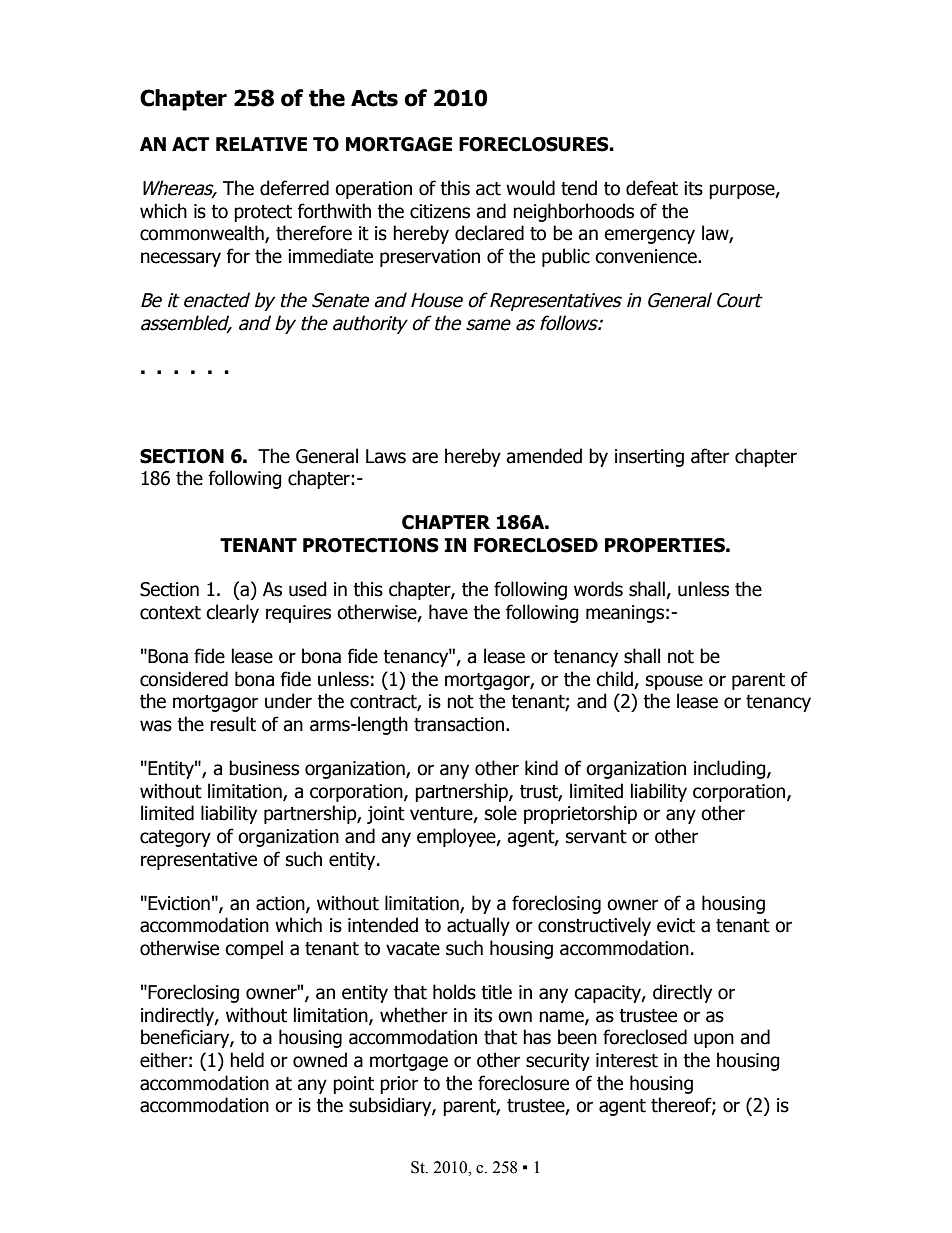  What do you see at coordinates (247, 1060) in the screenshot?
I see `held` at bounding box center [247, 1060].
